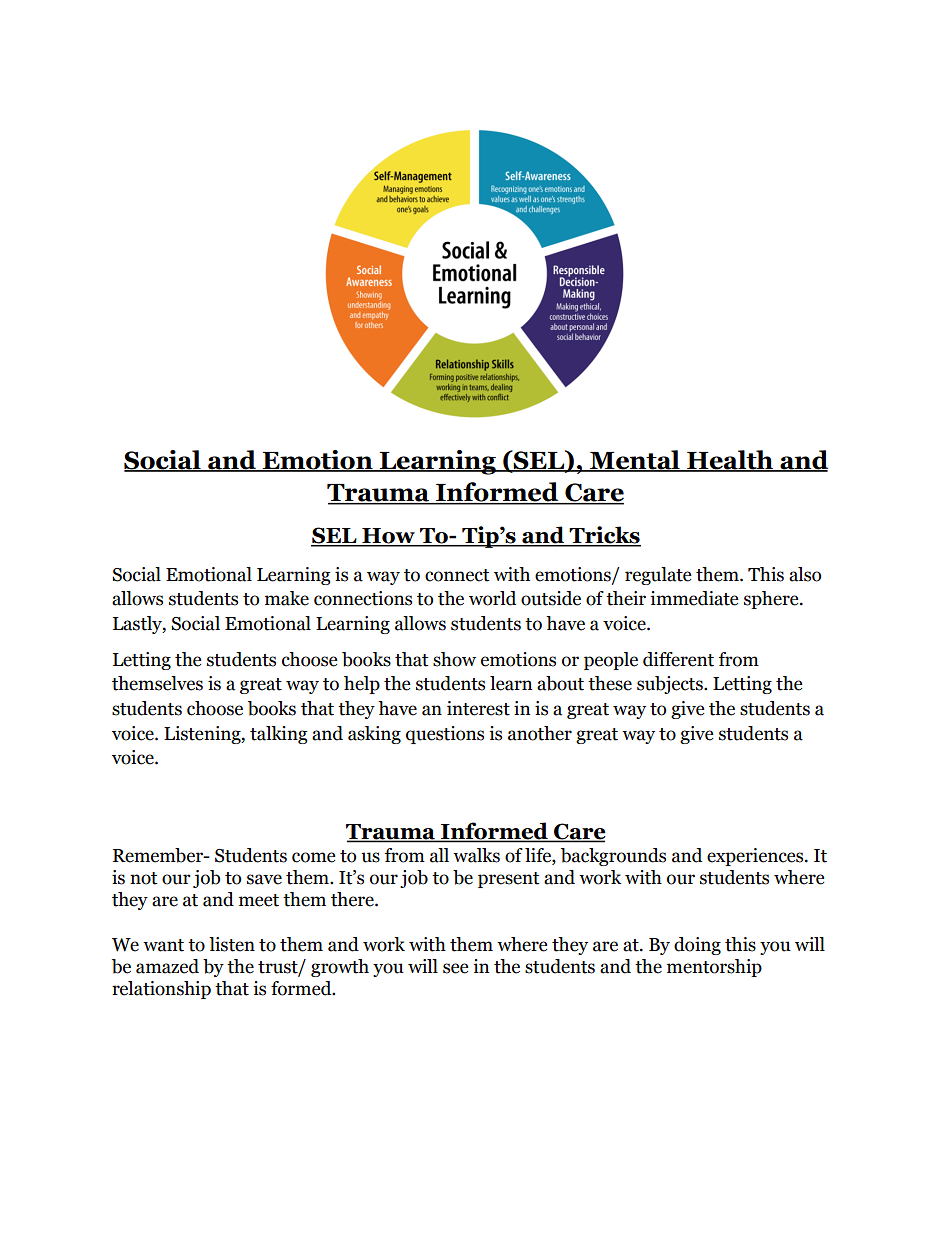 The height and width of the page is (1233, 952). Describe the element at coordinates (635, 461) in the page. I see `Mental` at that location.
